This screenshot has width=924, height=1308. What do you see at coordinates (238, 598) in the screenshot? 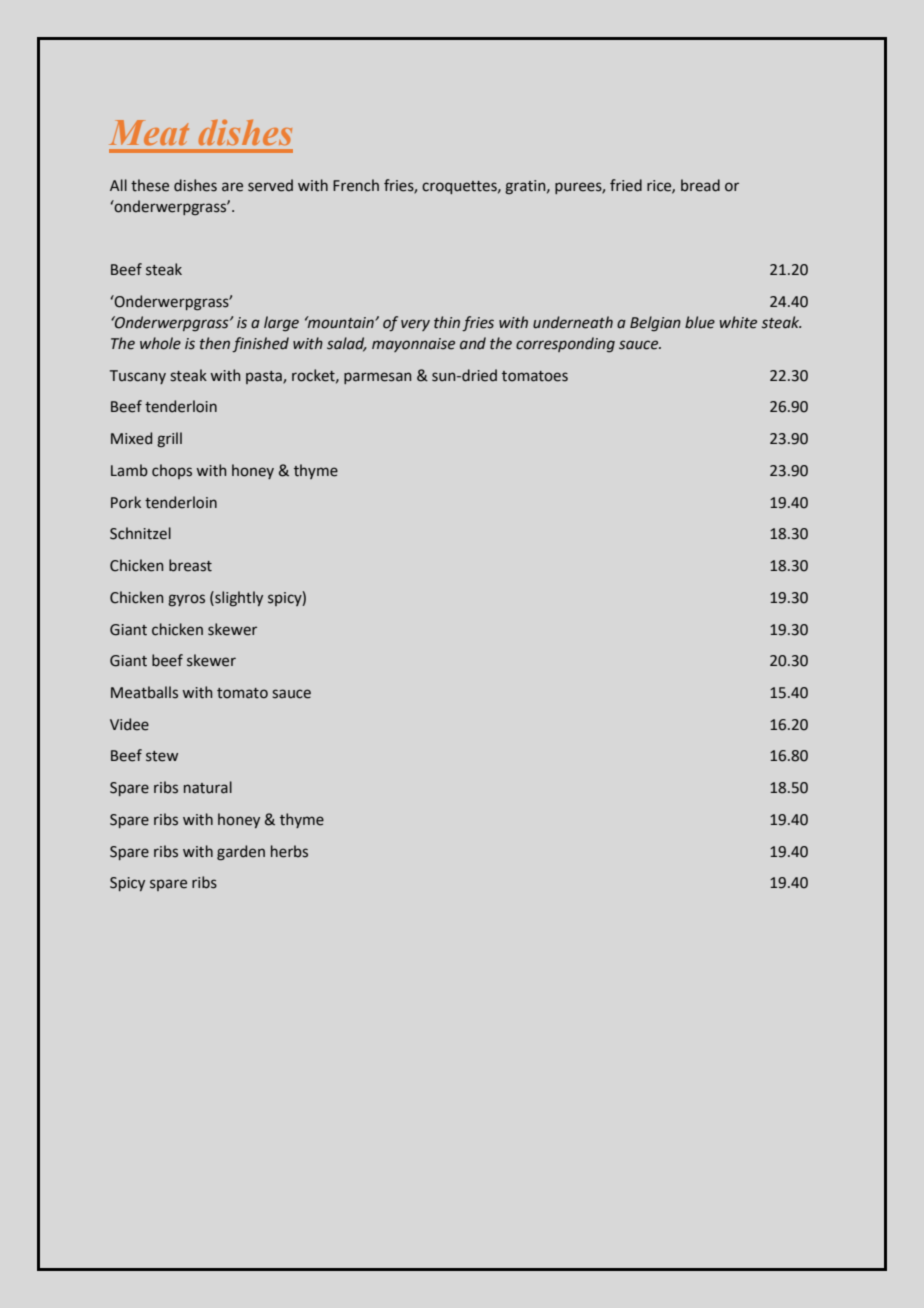
I see `slightly` at bounding box center [238, 598].
